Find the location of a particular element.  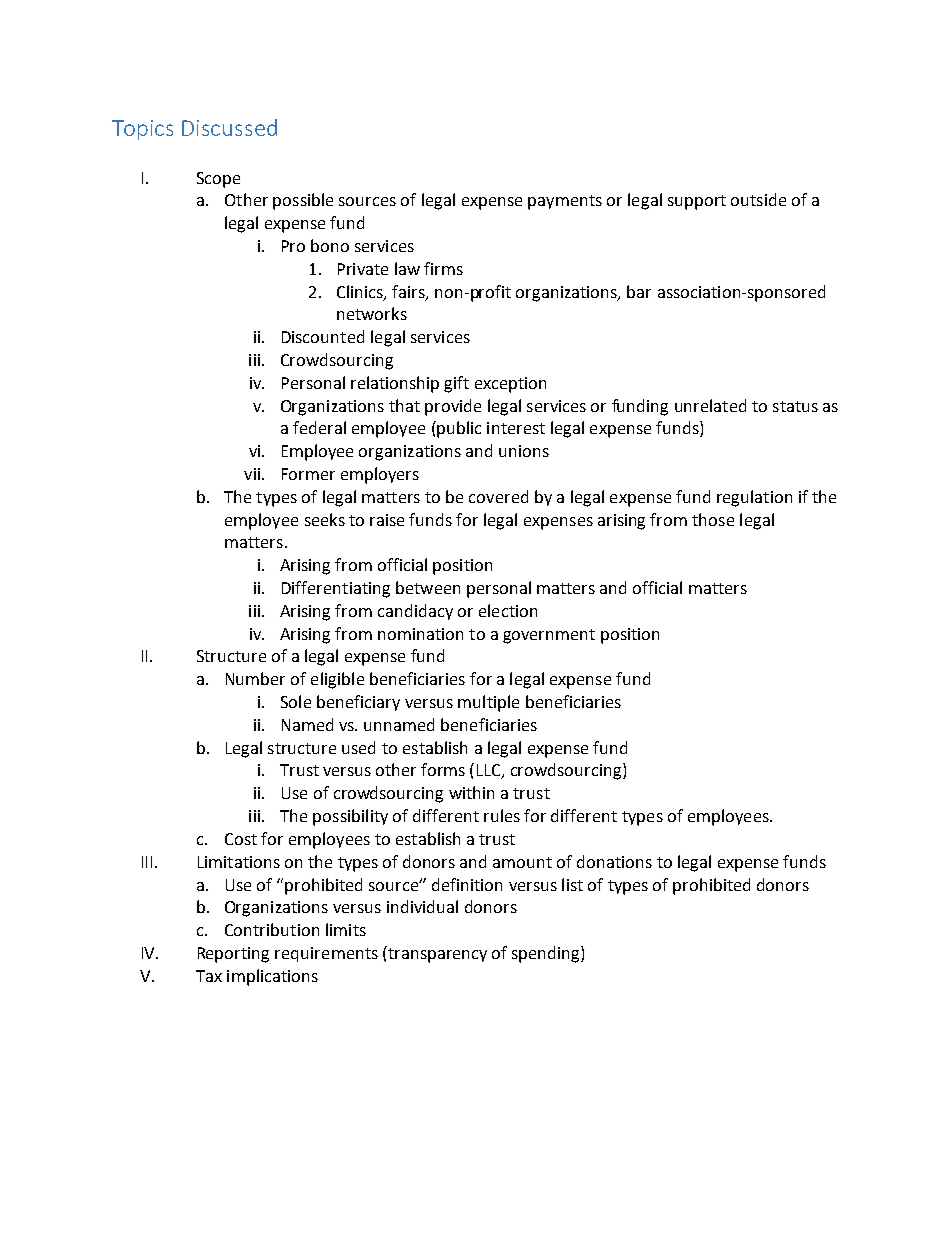

Discussed is located at coordinates (229, 127).
